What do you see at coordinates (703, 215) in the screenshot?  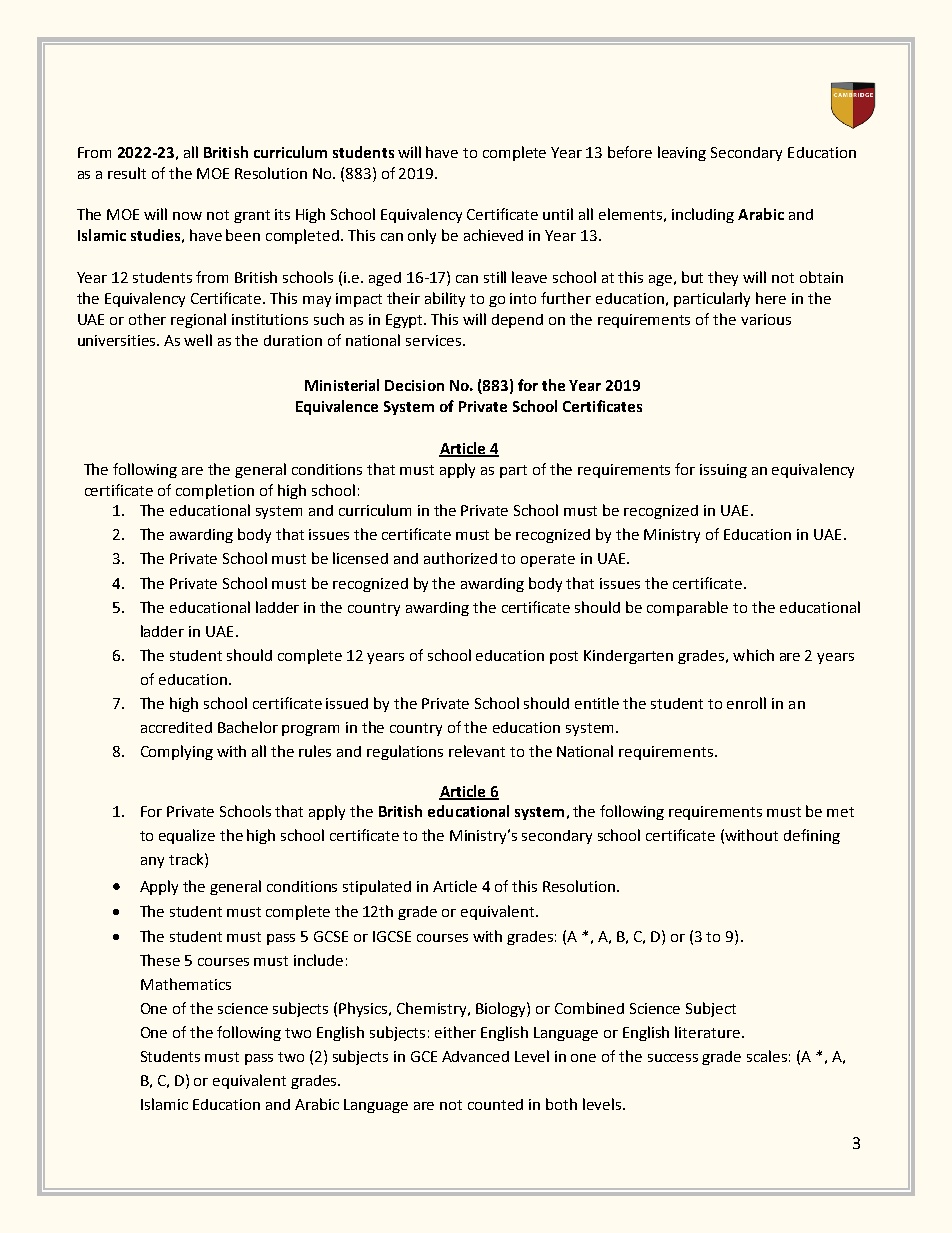 I see `including` at bounding box center [703, 215].
